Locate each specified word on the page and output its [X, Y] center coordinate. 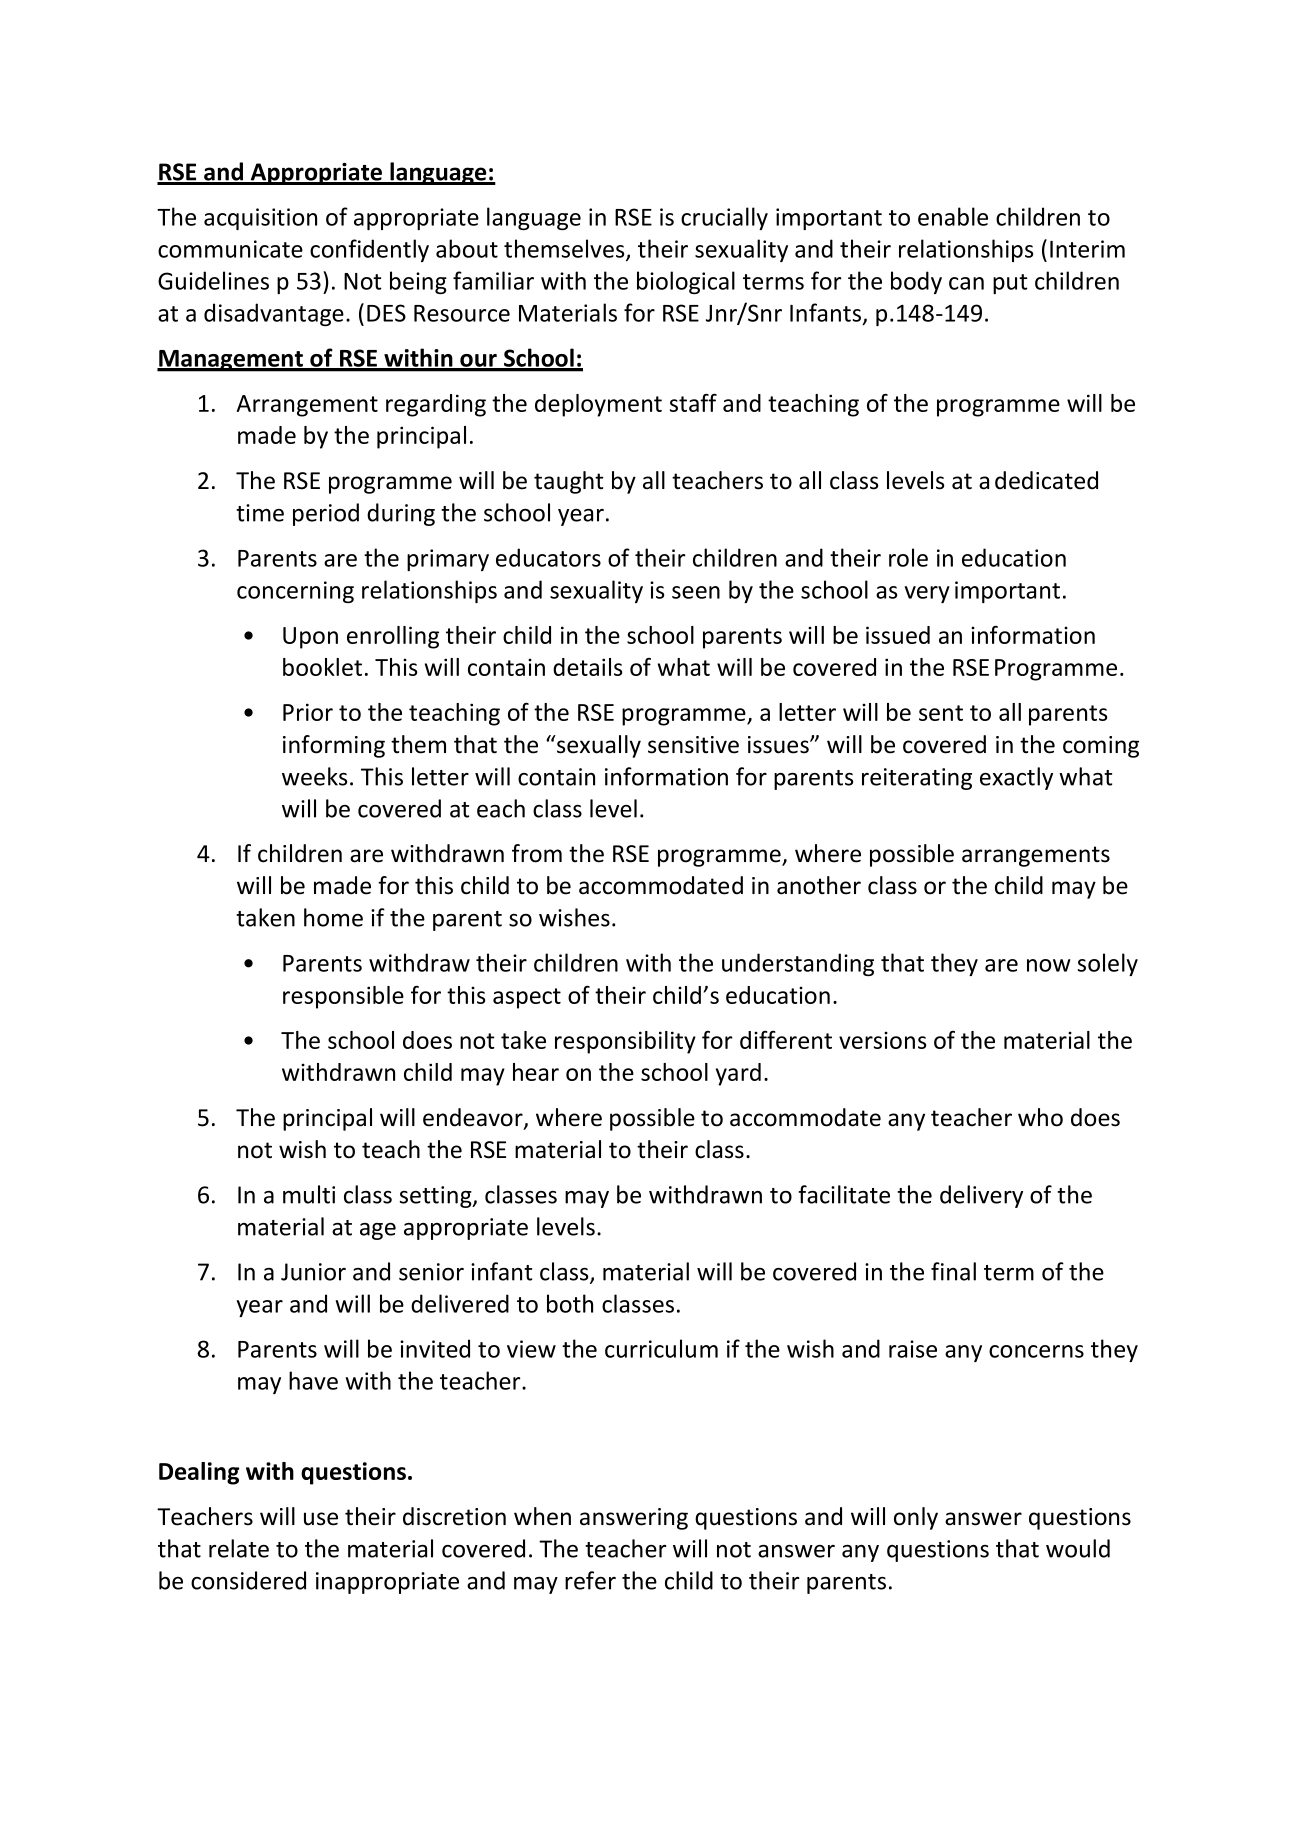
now [1049, 965]
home [333, 917]
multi [309, 1194]
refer [590, 1580]
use [321, 1519]
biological [686, 282]
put [1010, 284]
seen [696, 592]
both [570, 1303]
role [908, 557]
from [537, 853]
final [953, 1271]
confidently [369, 250]
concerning [295, 592]
